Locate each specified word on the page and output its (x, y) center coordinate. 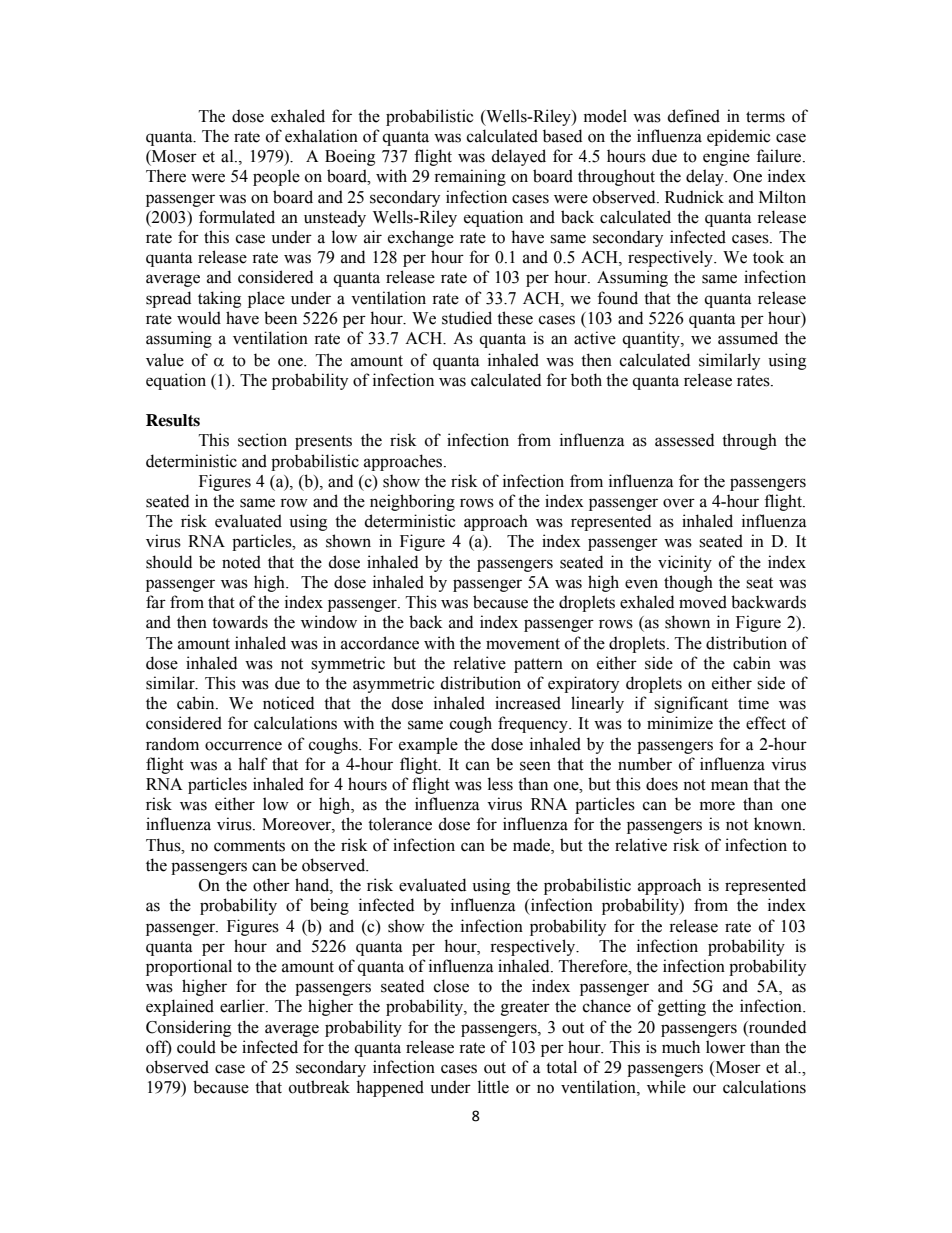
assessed (684, 440)
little (493, 1087)
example (428, 745)
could (196, 1047)
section (262, 440)
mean (729, 786)
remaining (470, 177)
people (276, 177)
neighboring (412, 502)
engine (726, 157)
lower (726, 1047)
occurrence (243, 746)
